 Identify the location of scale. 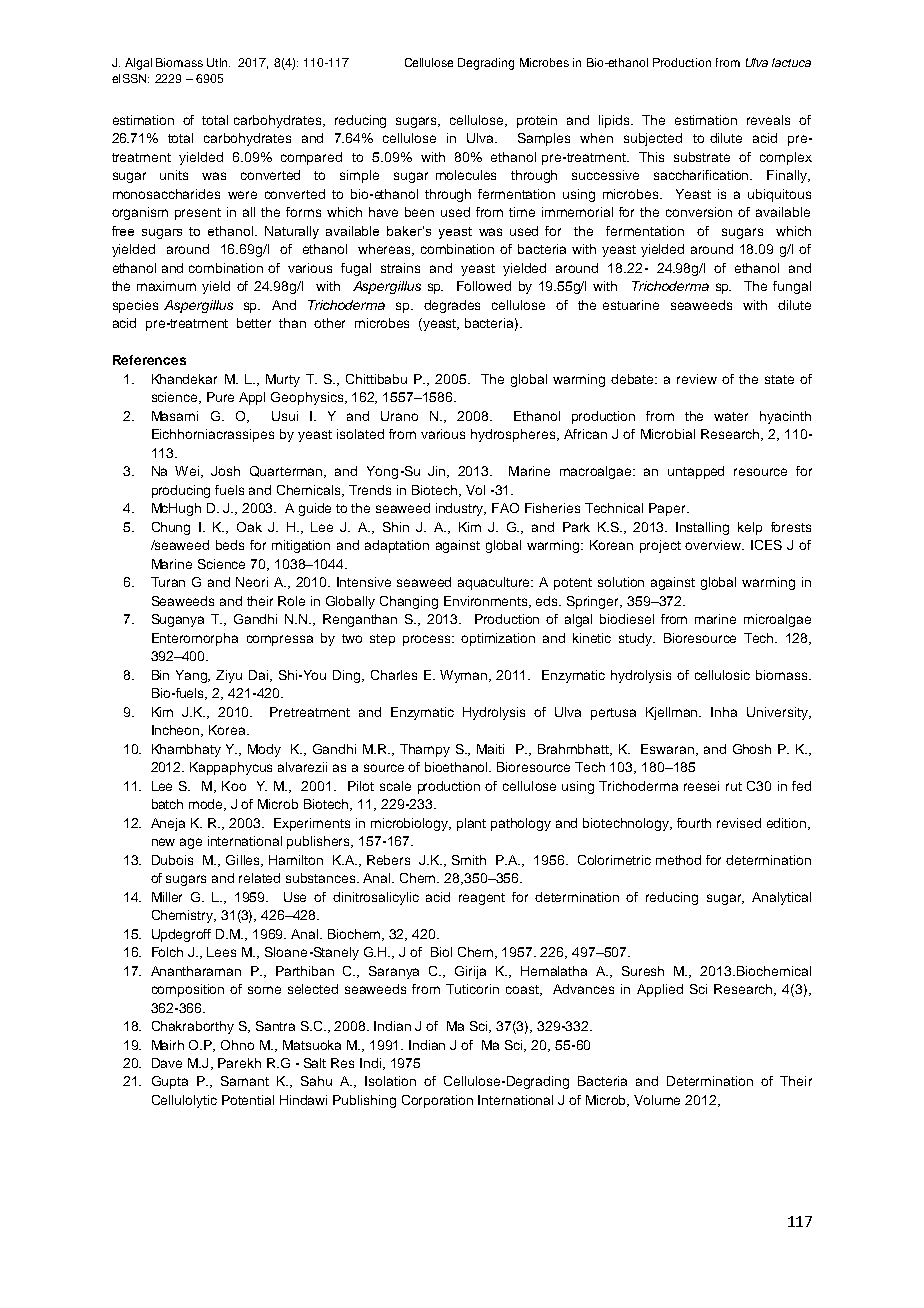
(395, 786).
